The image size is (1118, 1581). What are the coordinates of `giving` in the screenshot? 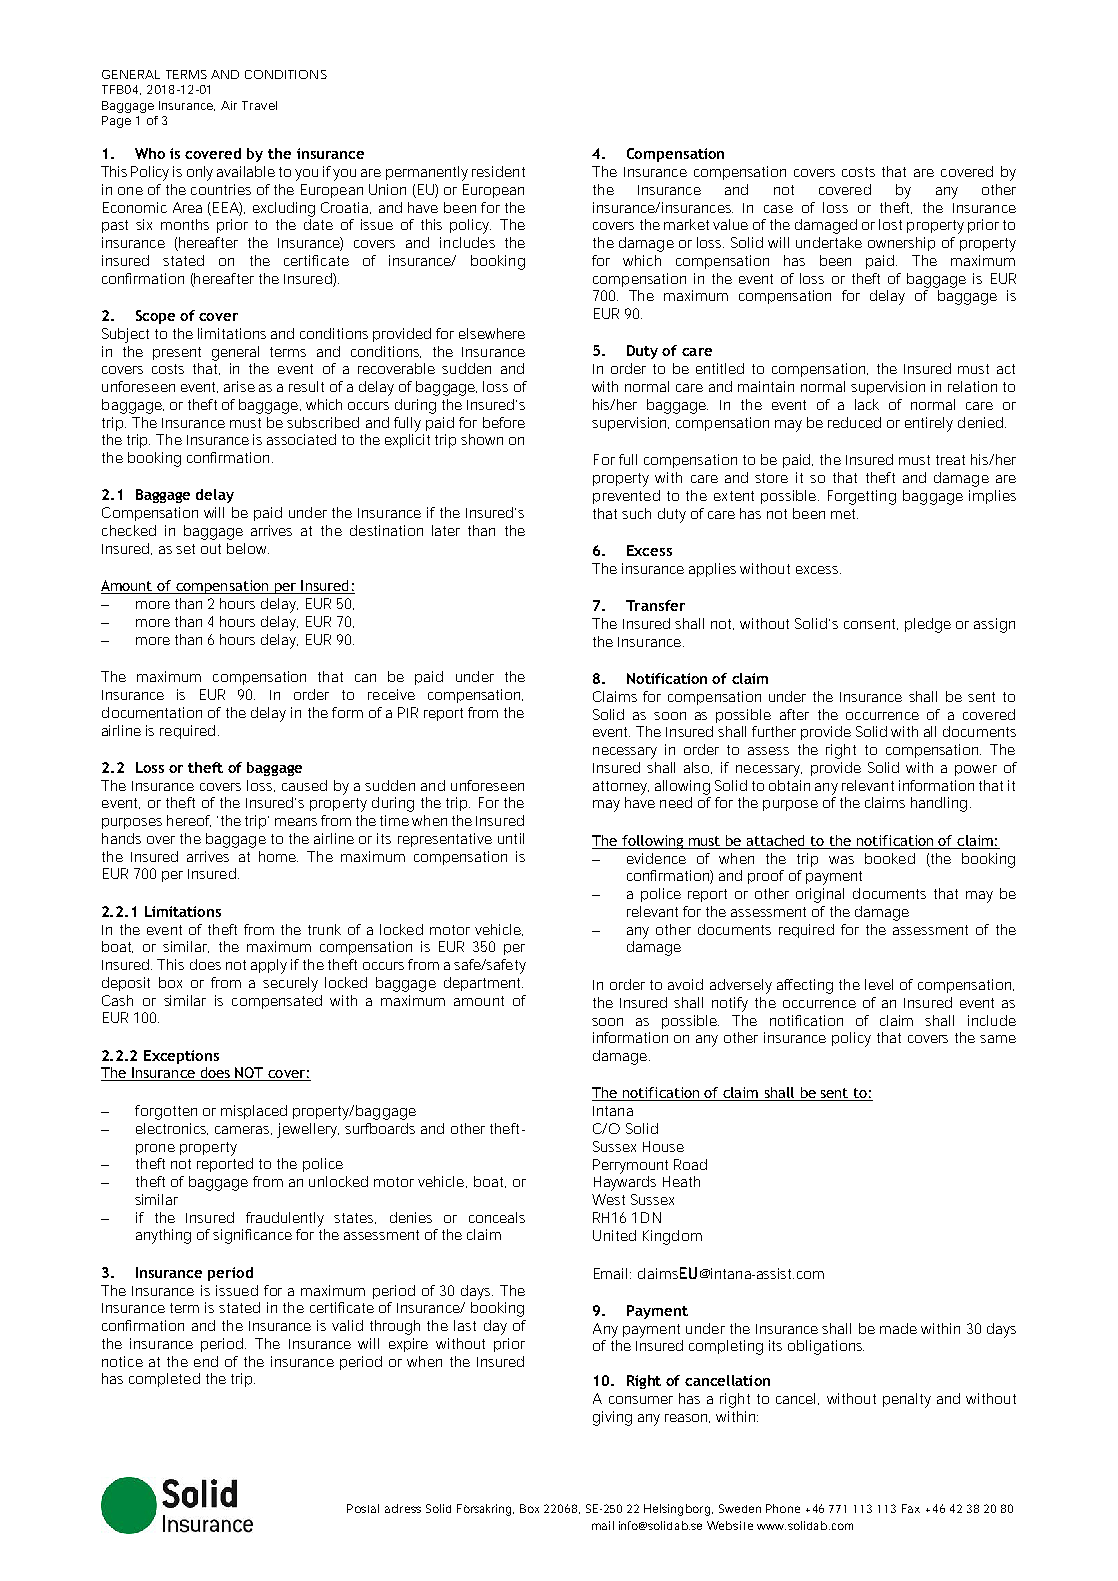 It's located at (612, 1418).
